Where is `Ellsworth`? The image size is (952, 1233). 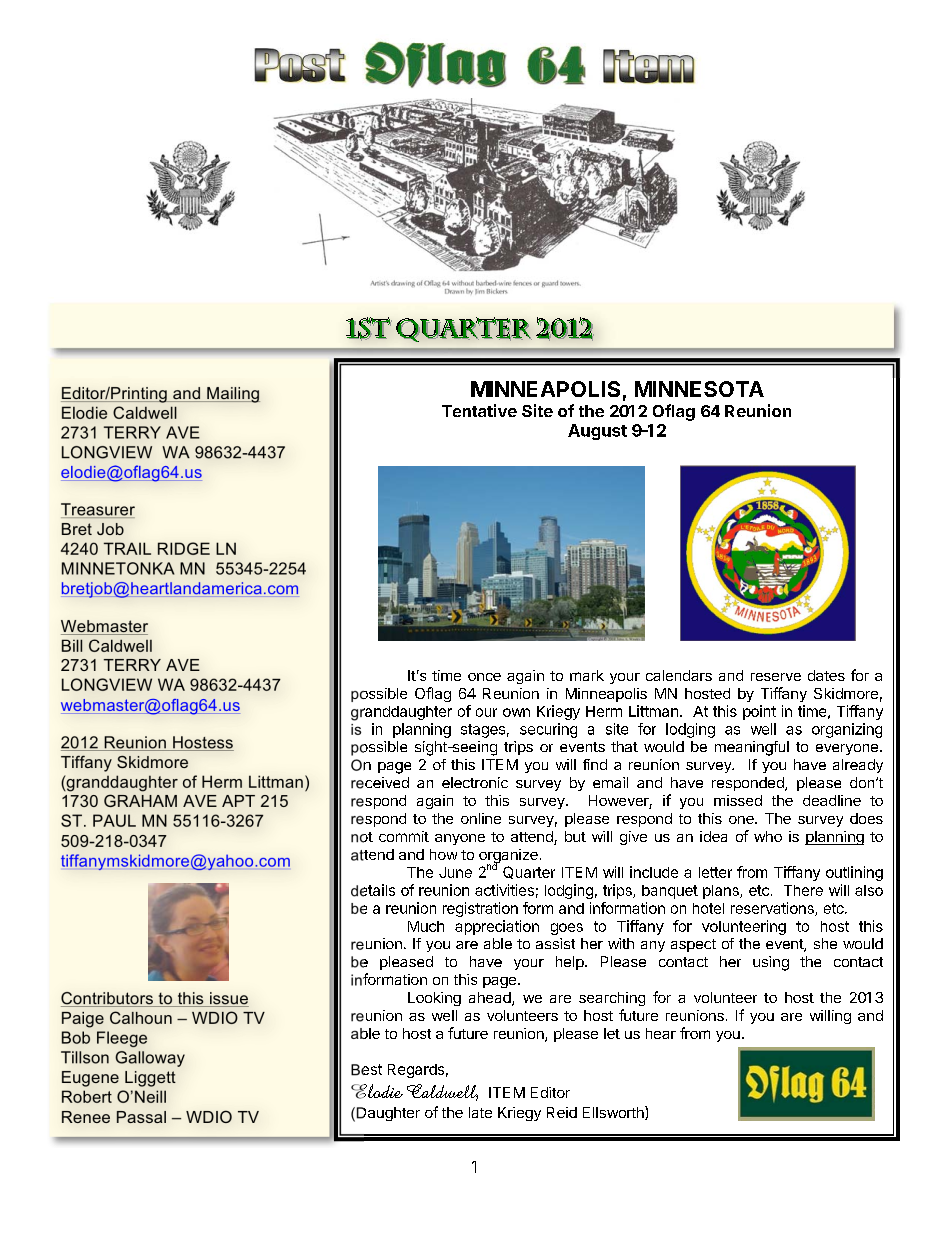
Ellsworth is located at coordinates (614, 1113).
